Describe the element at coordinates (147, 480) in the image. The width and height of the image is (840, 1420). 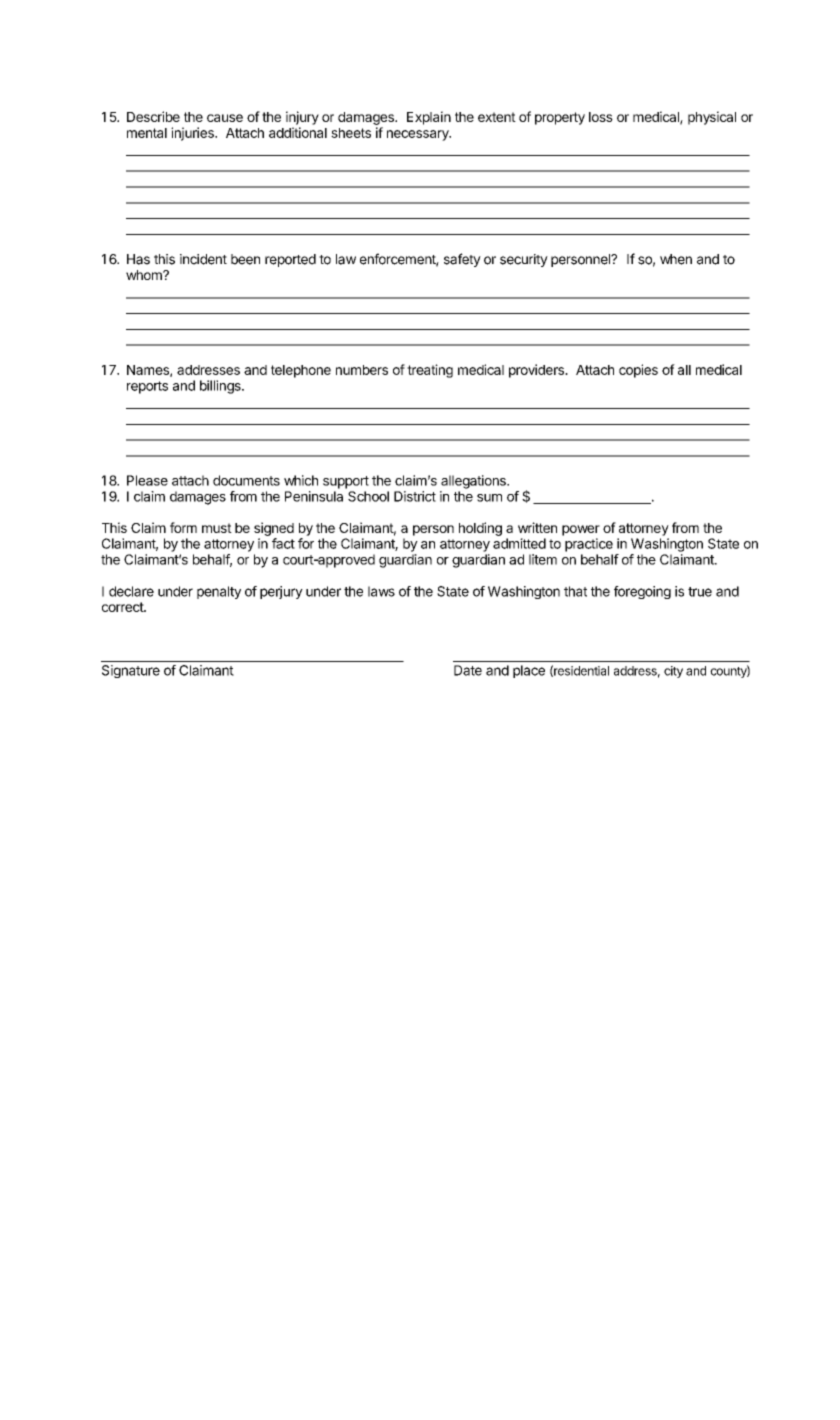
I see `Please` at that location.
